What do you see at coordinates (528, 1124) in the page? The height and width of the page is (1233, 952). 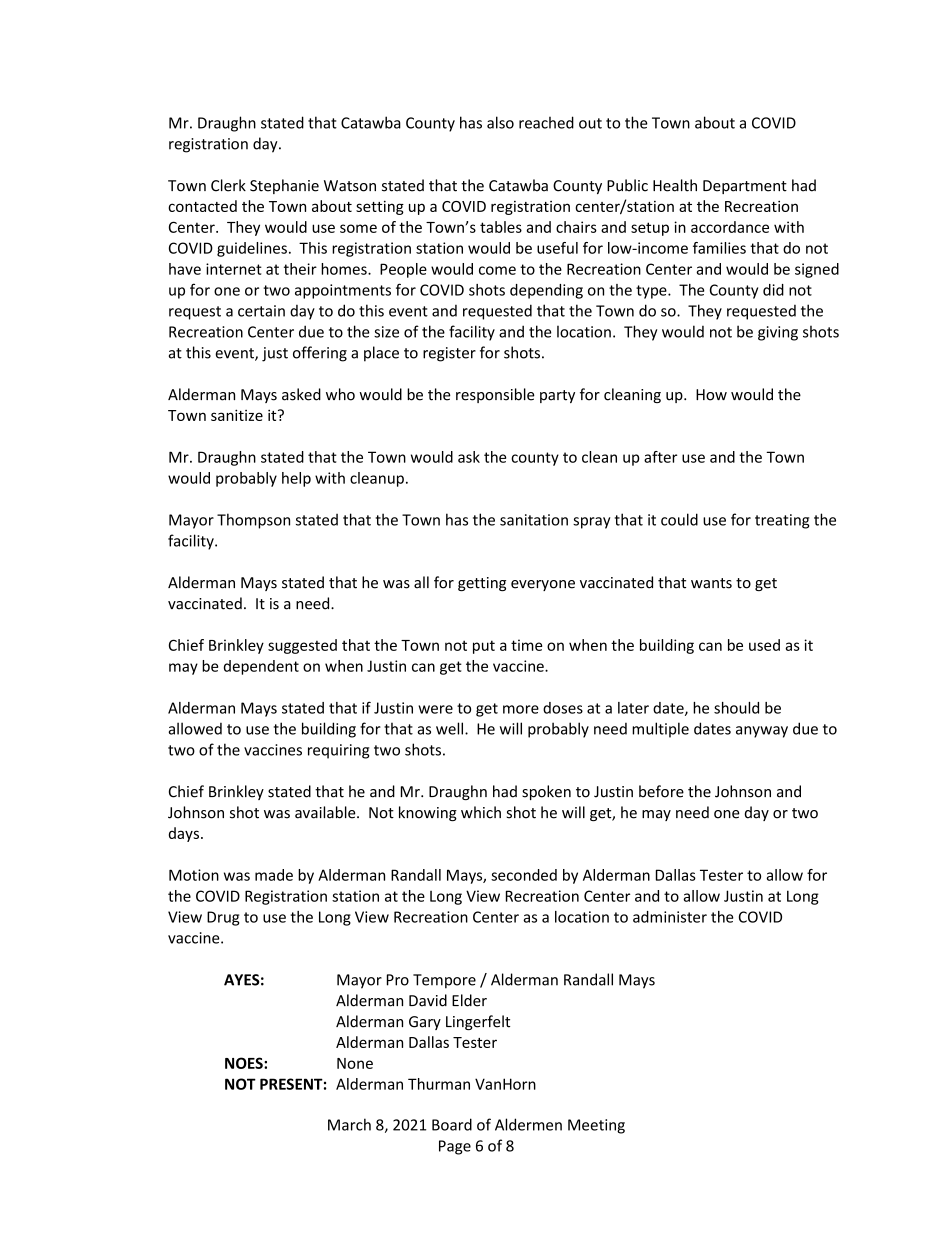 I see `Aldermen` at bounding box center [528, 1124].
